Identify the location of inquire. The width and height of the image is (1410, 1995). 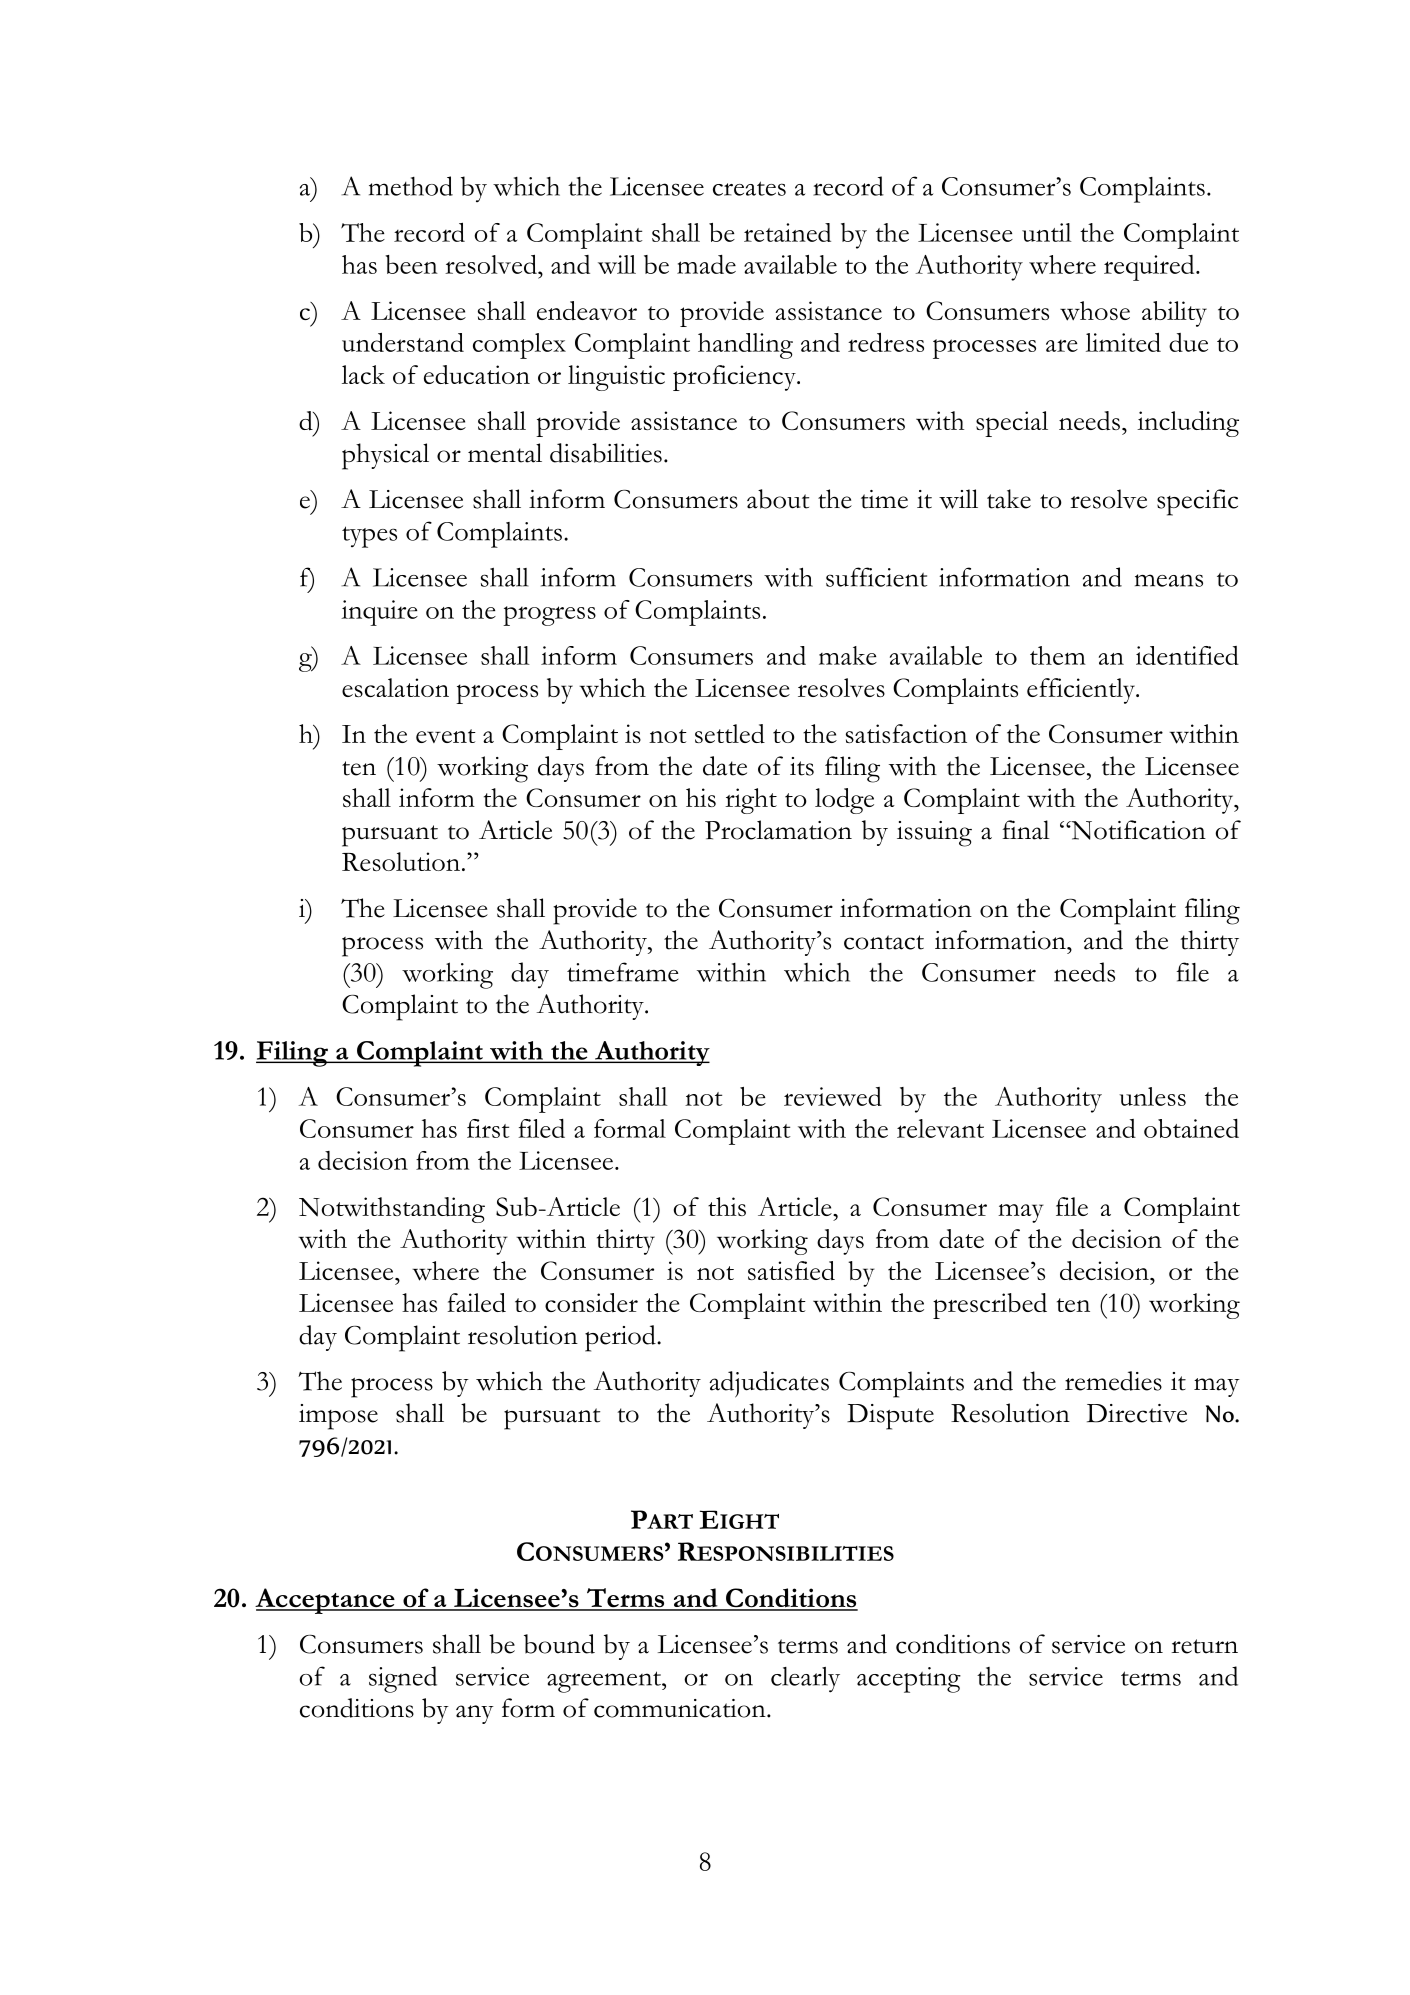
(379, 613).
